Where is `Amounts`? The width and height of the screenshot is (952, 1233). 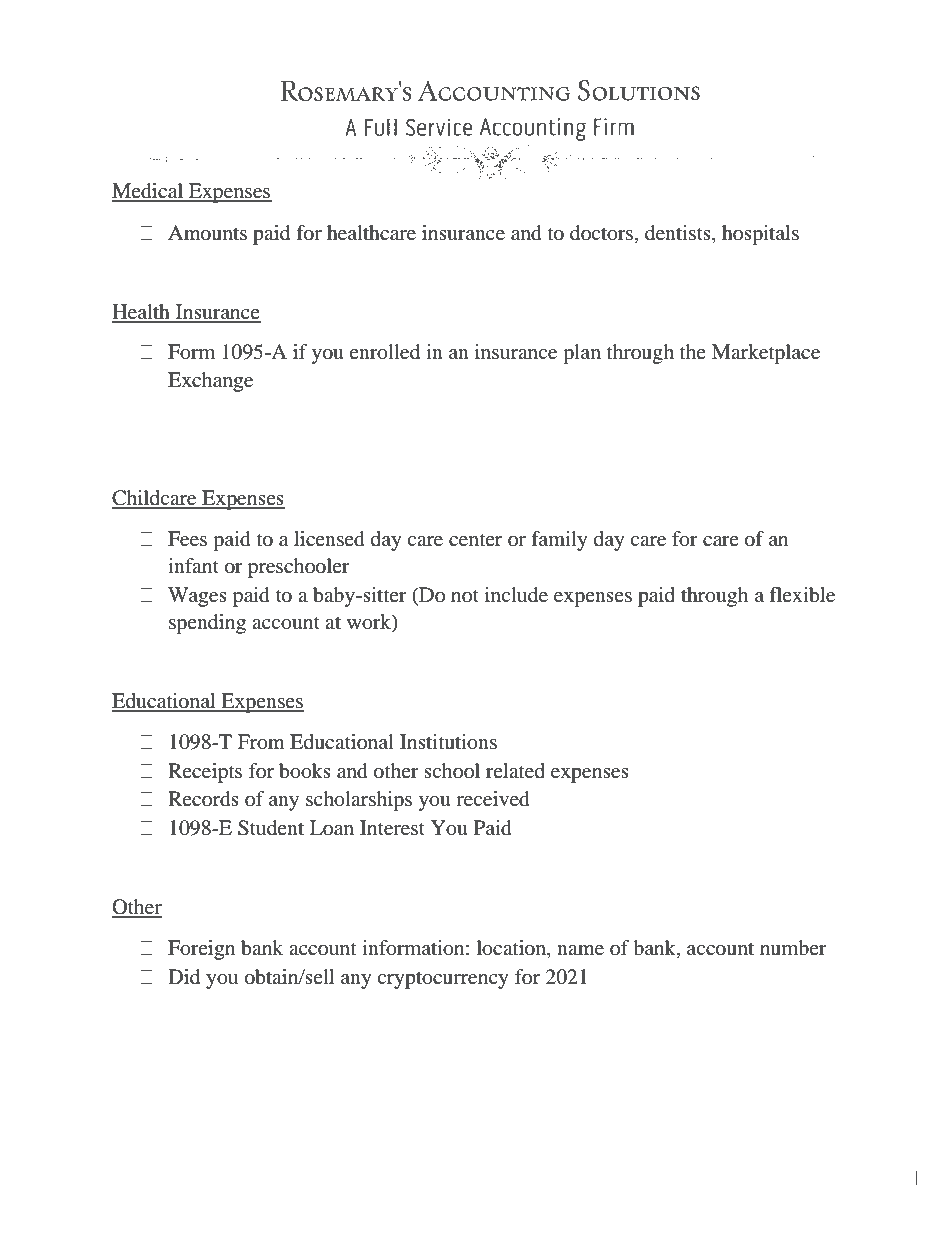 Amounts is located at coordinates (207, 233).
